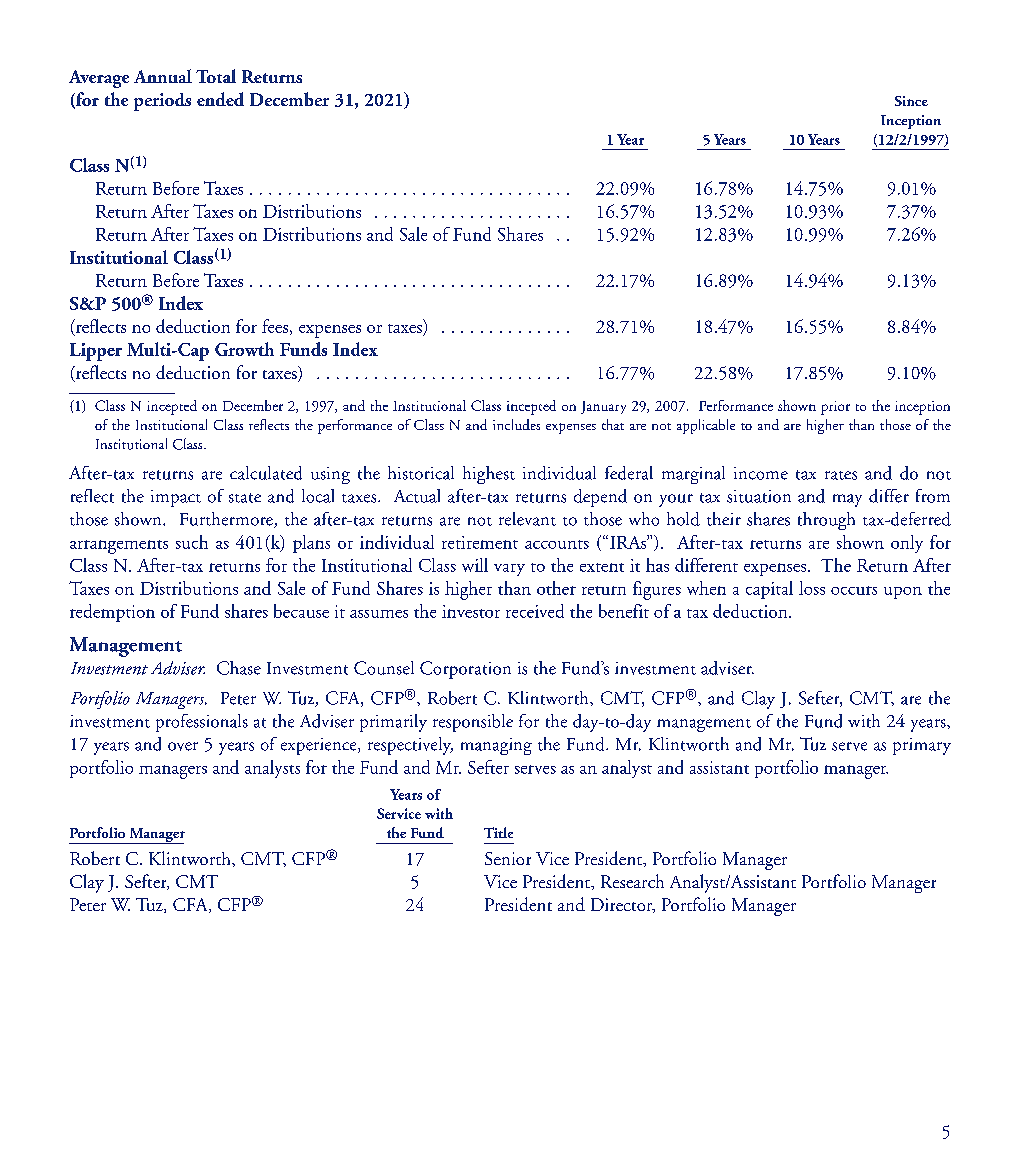 This screenshot has height=1176, width=1020. I want to click on ended, so click(220, 99).
